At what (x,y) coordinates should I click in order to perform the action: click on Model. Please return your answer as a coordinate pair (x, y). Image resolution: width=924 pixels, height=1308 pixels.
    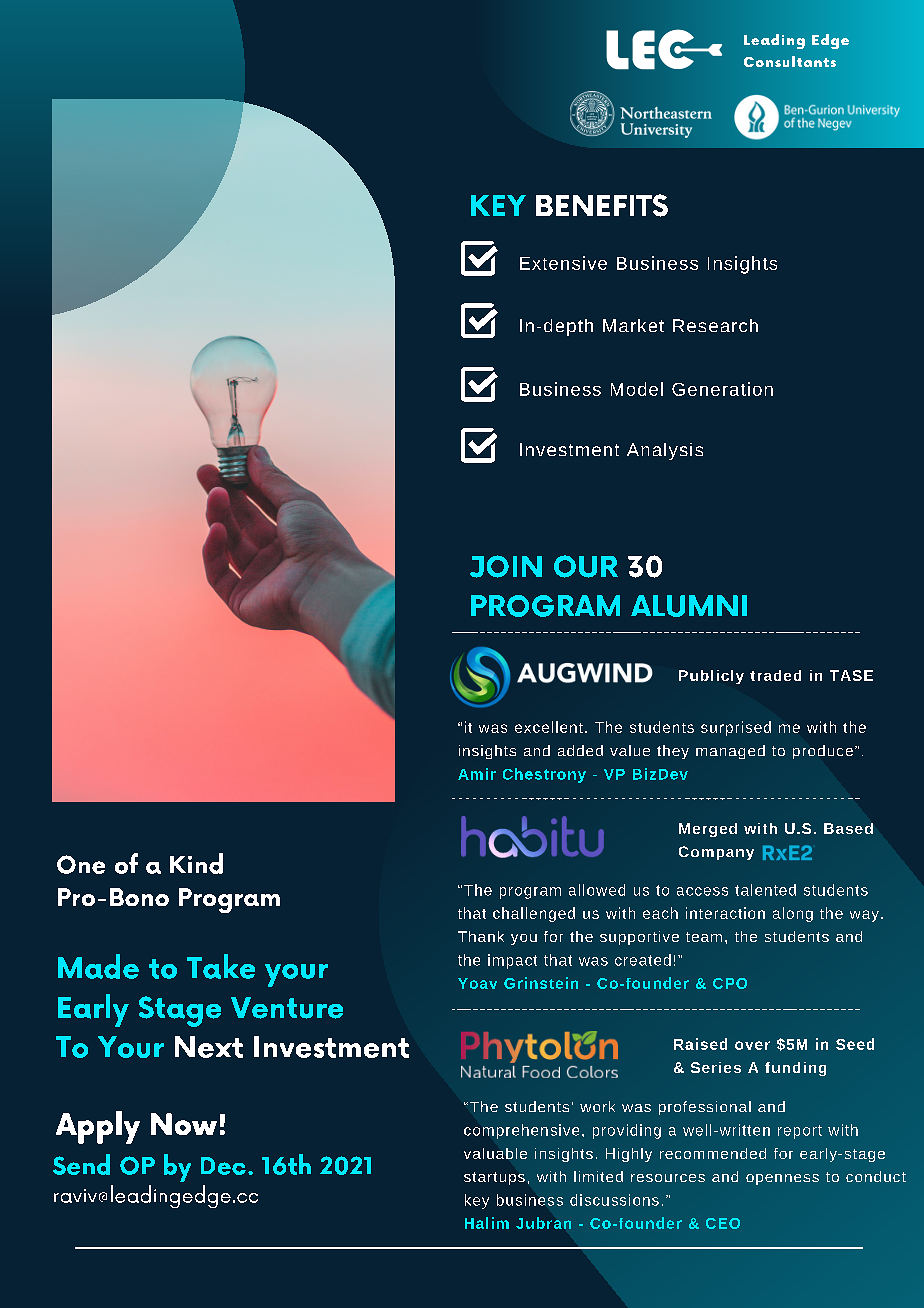
    Looking at the image, I should click on (637, 389).
